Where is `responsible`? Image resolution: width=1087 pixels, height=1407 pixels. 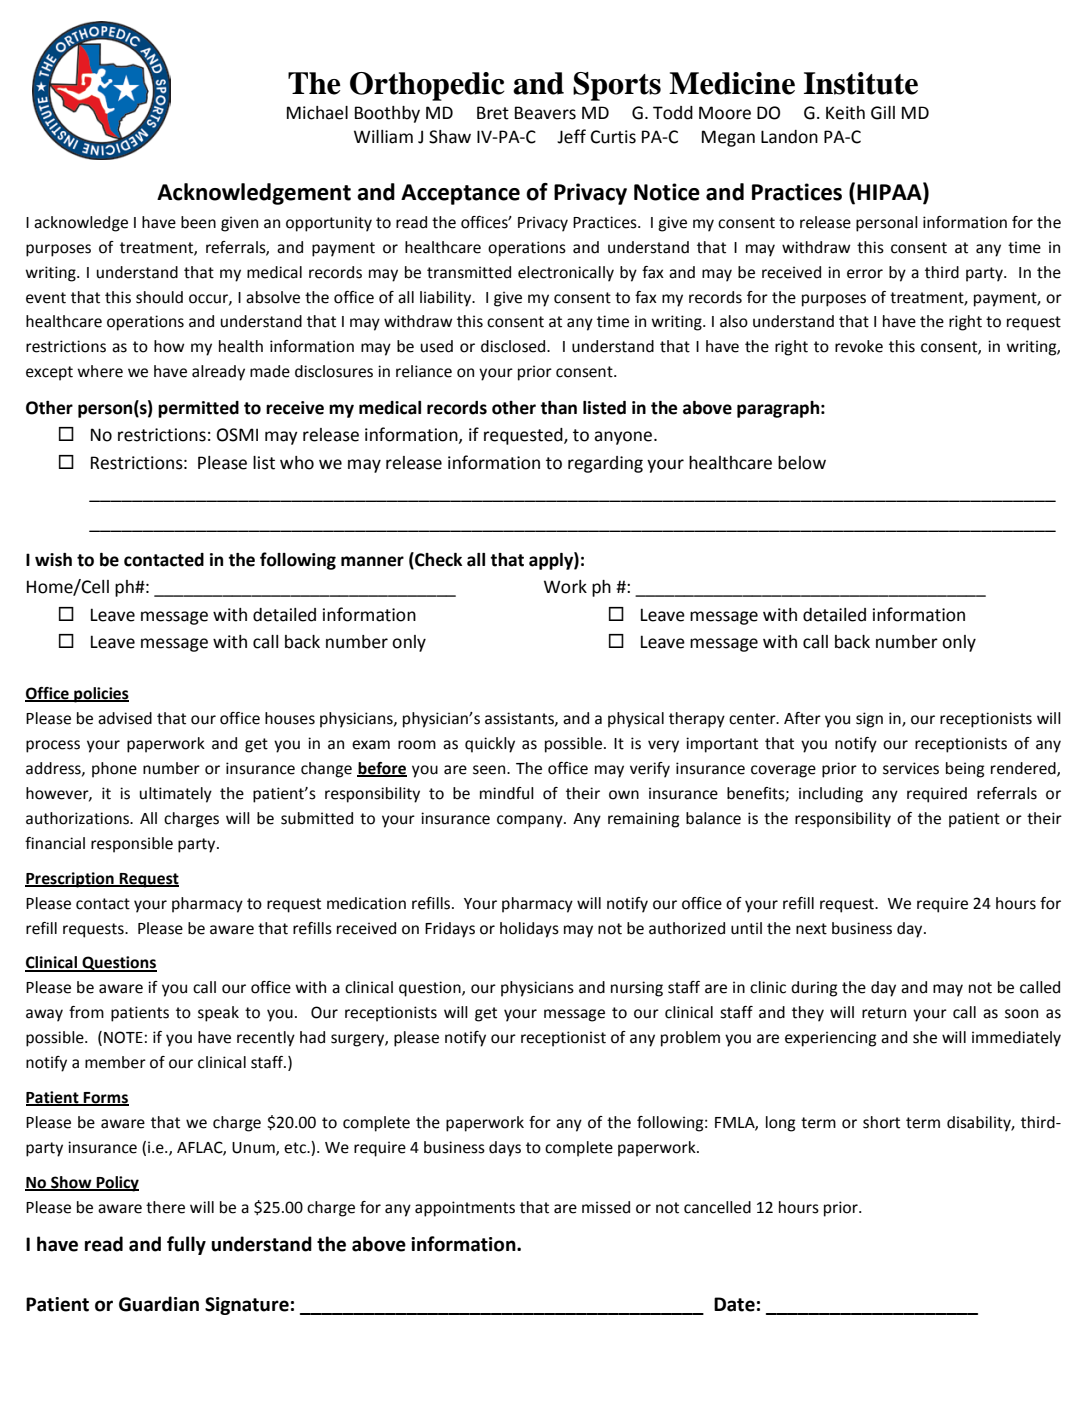
responsible is located at coordinates (132, 845).
